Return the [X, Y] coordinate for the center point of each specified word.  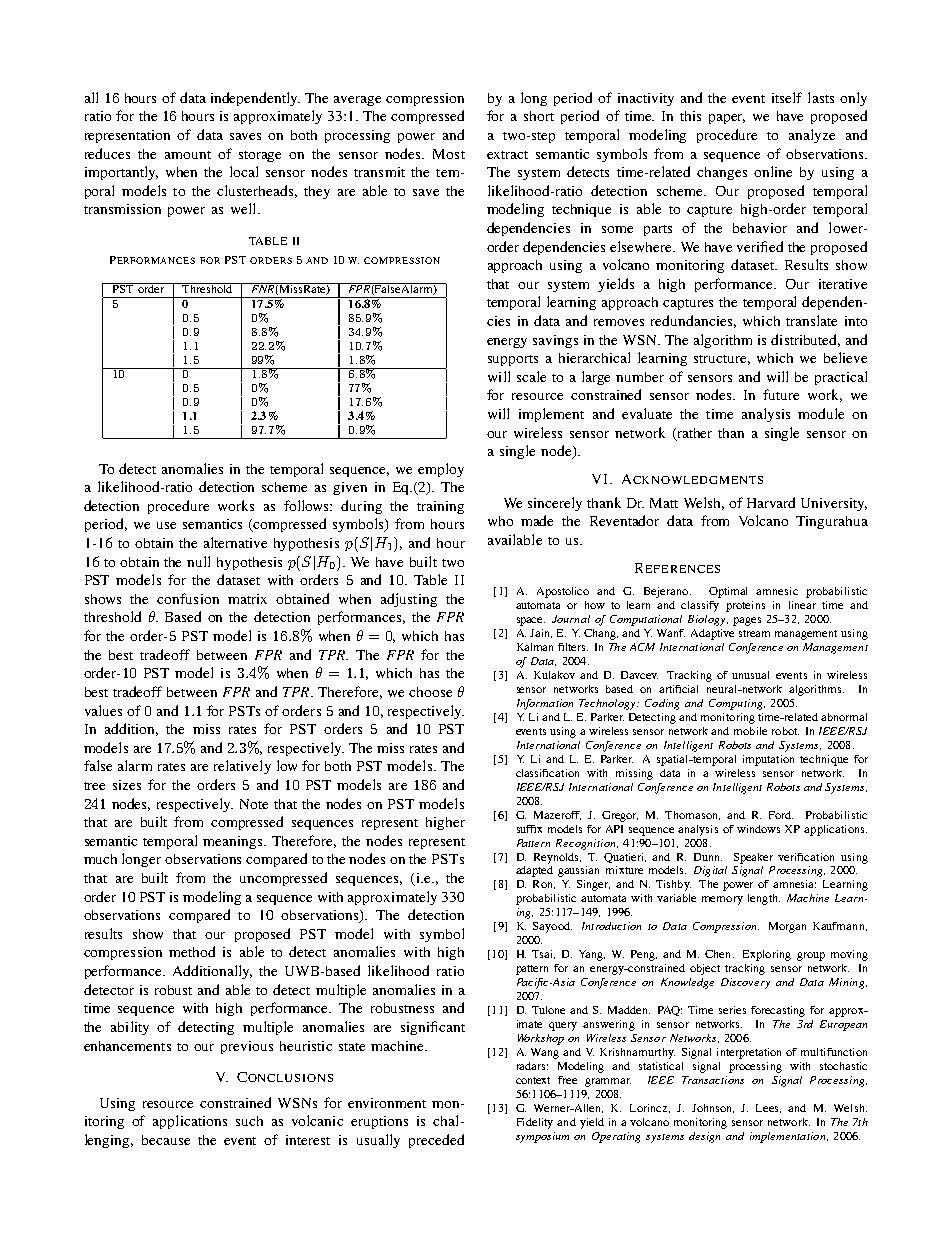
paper [727, 119]
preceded [436, 1141]
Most [449, 154]
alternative [235, 542]
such [249, 1121]
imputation [768, 760]
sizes [127, 785]
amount [188, 155]
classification [547, 773]
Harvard [771, 502]
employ [441, 470]
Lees [768, 1108]
